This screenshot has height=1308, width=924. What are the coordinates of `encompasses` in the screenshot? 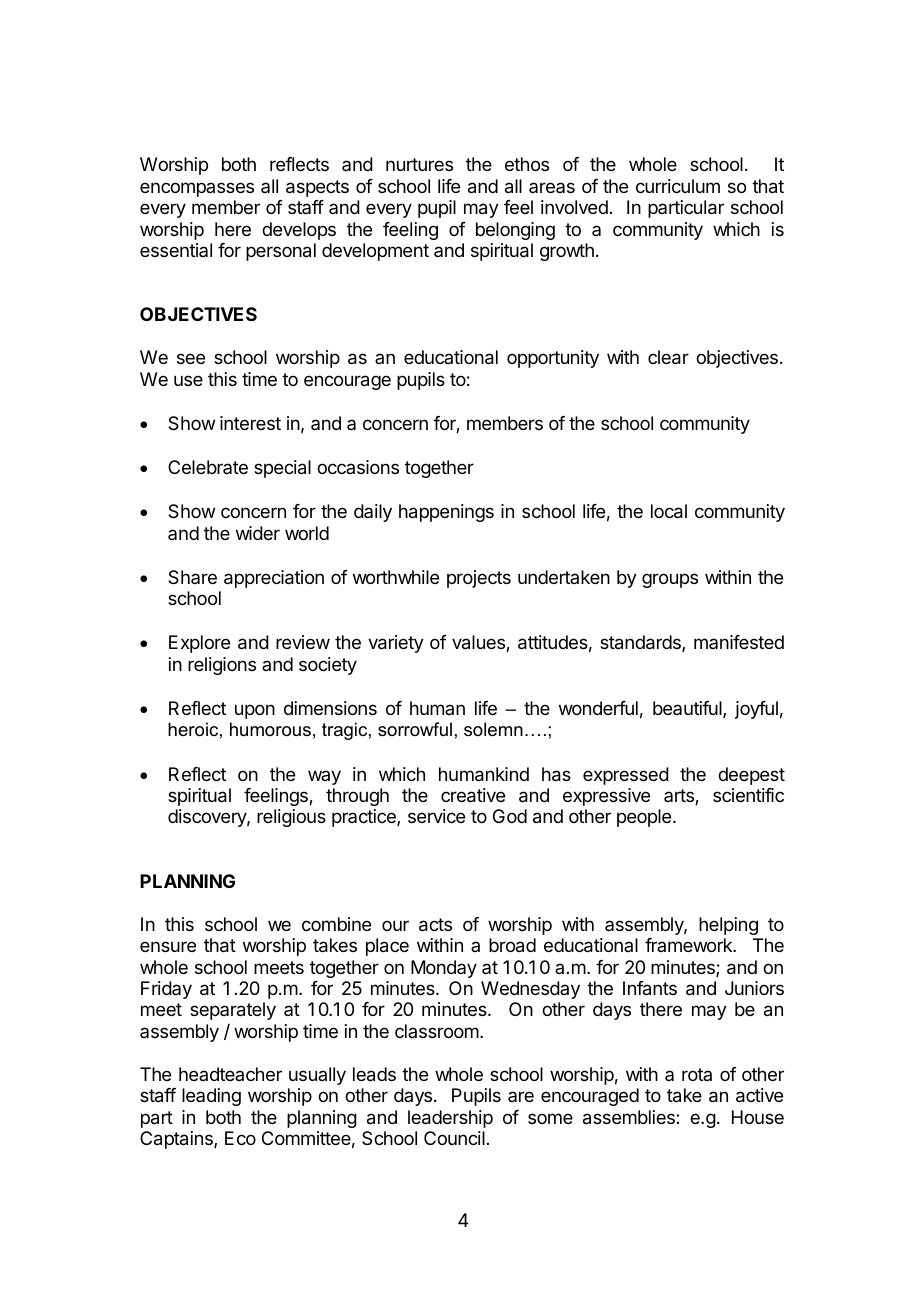 It's located at (197, 189).
